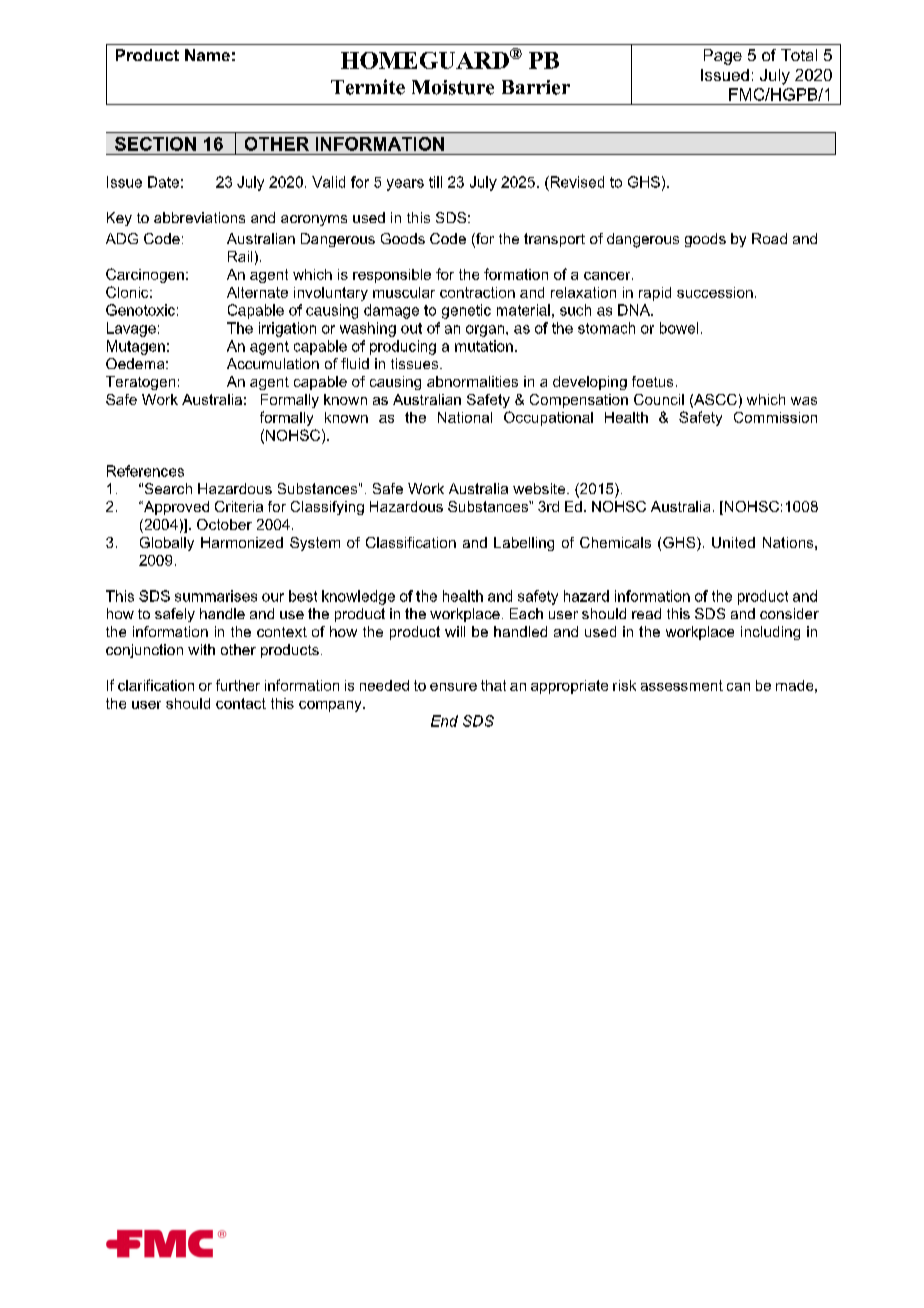  What do you see at coordinates (769, 238) in the image?
I see `Road` at bounding box center [769, 238].
